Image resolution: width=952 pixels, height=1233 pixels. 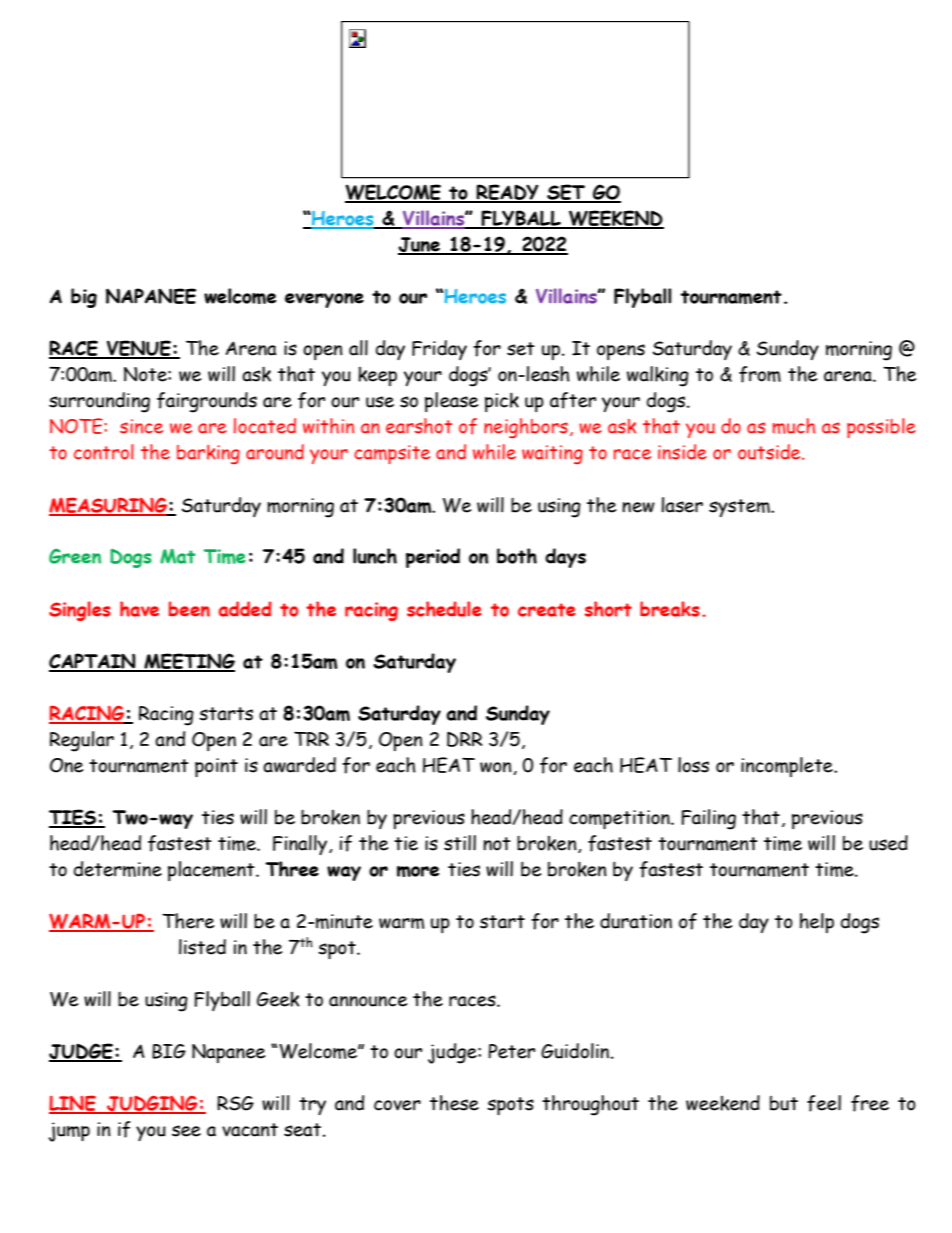 I want to click on outside, so click(x=770, y=452).
